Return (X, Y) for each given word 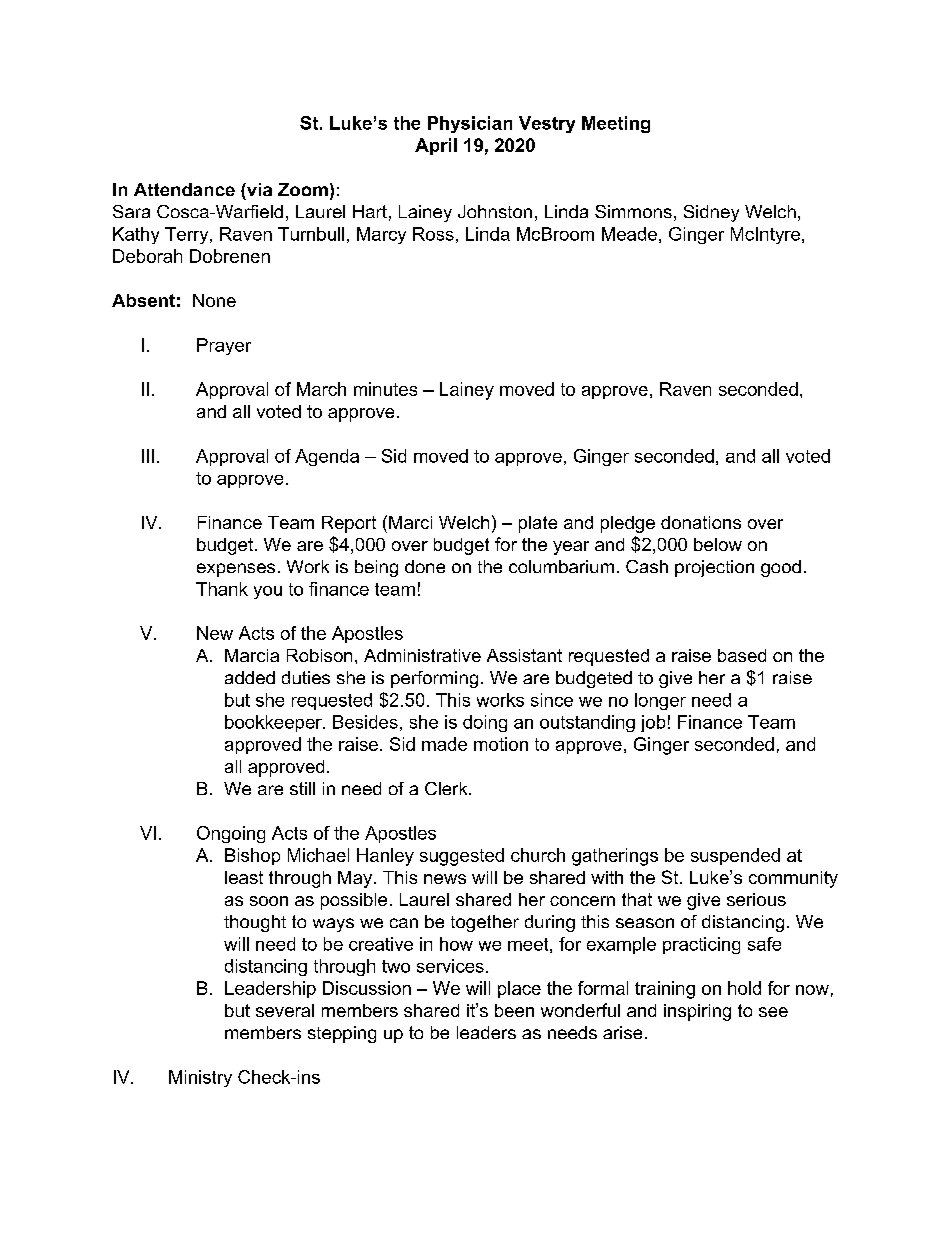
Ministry (200, 1078)
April (436, 146)
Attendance (184, 189)
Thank (222, 589)
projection (714, 568)
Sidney (711, 213)
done (425, 566)
